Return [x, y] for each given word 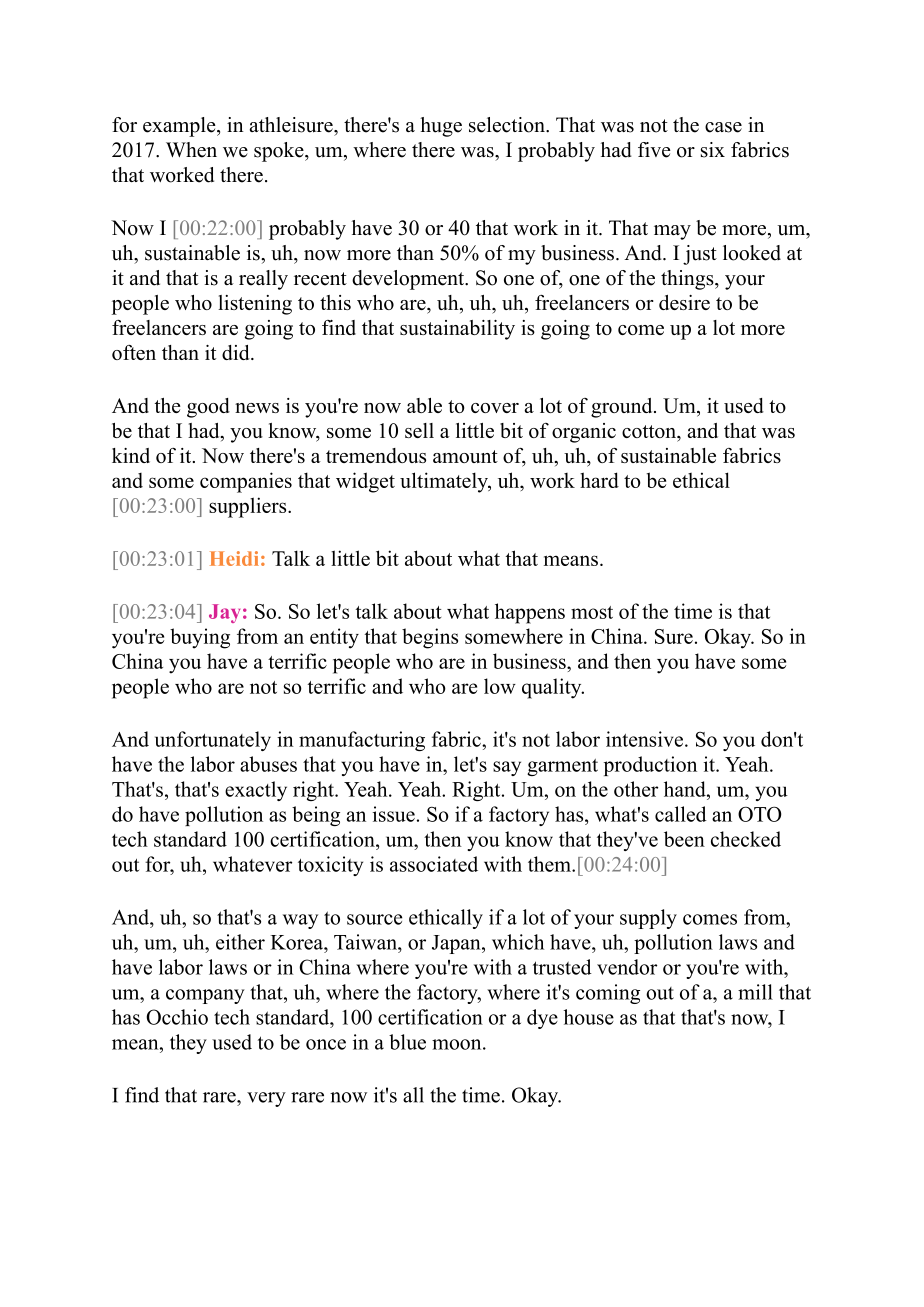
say [507, 768]
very [266, 1099]
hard [599, 480]
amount [465, 456]
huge [441, 127]
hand [686, 789]
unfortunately [213, 741]
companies [246, 482]
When [191, 150]
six [713, 150]
